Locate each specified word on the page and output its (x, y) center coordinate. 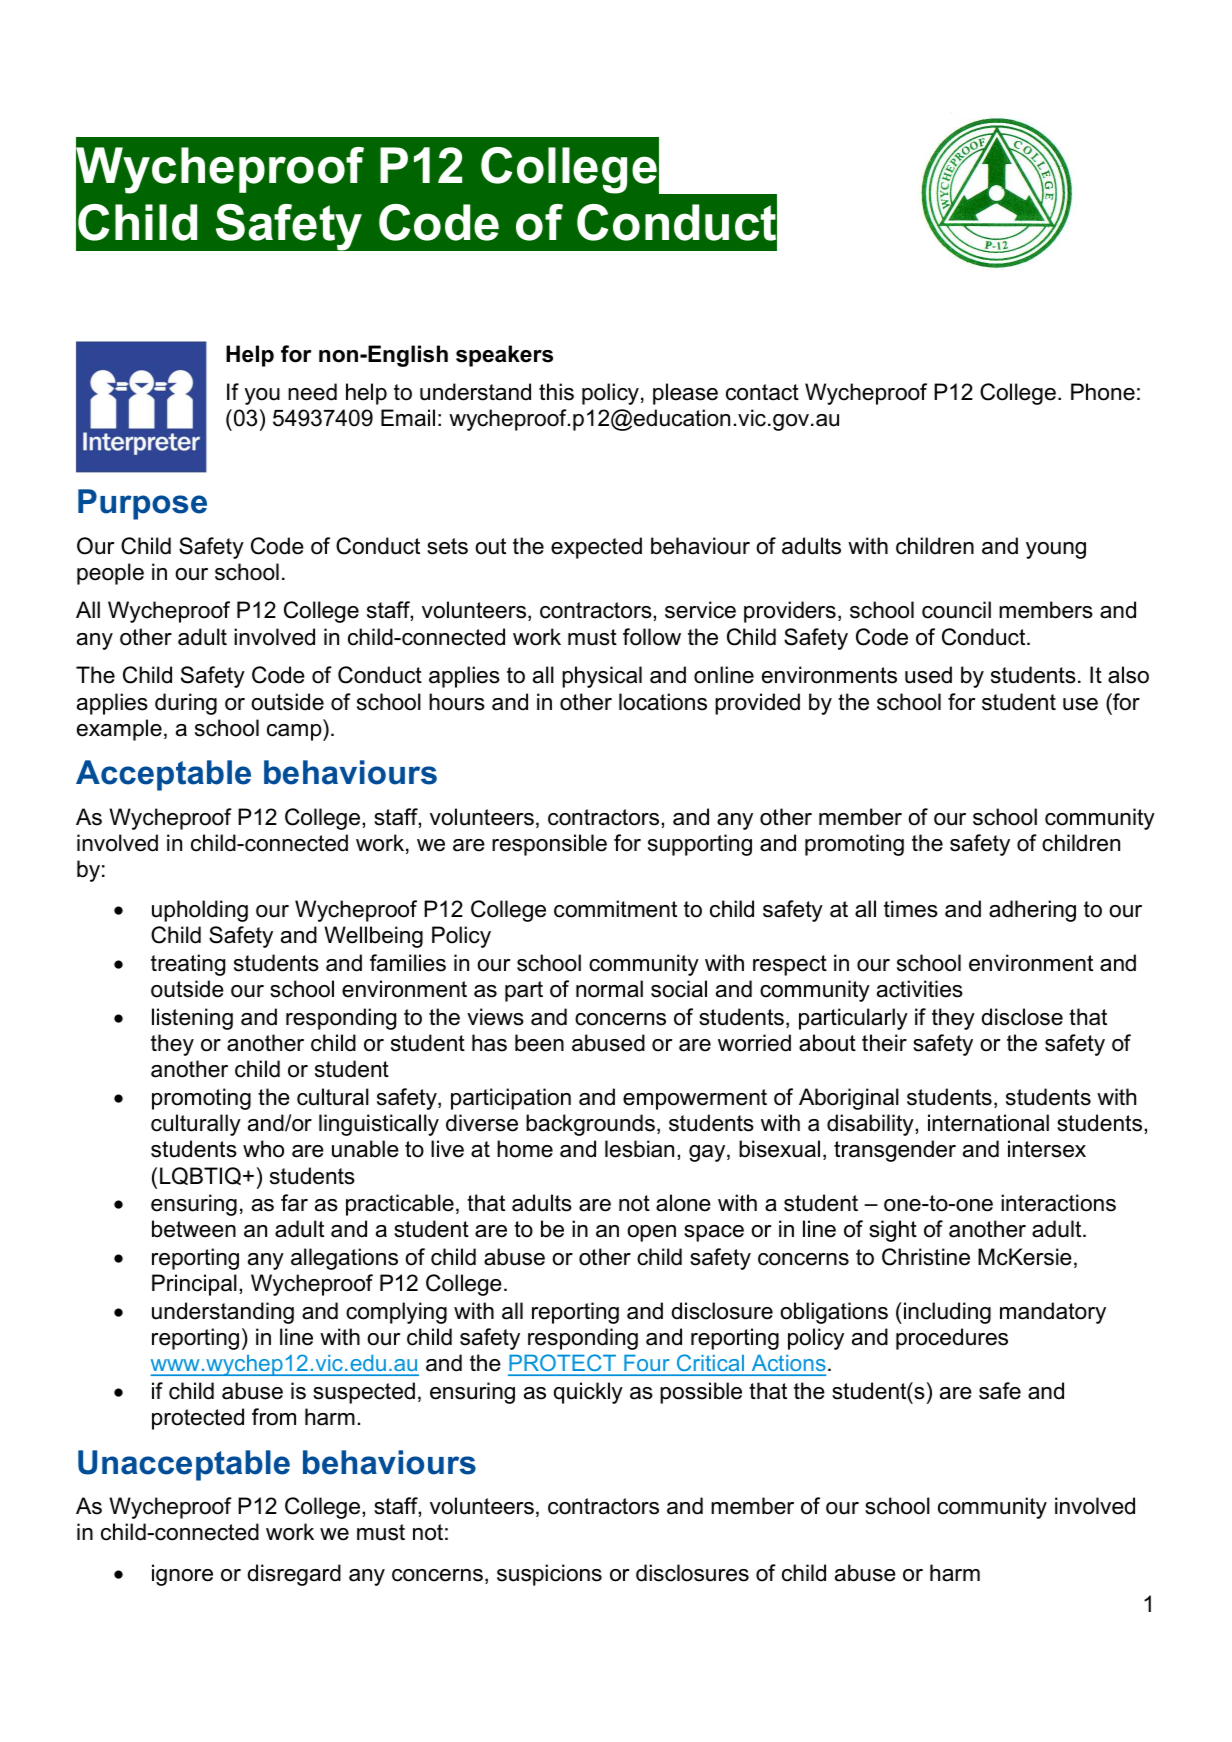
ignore (182, 1575)
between (194, 1229)
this (556, 392)
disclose (1022, 1017)
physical (602, 677)
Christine (926, 1257)
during (186, 704)
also (1128, 675)
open (651, 1233)
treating (188, 965)
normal (609, 989)
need (312, 392)
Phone (1103, 392)
